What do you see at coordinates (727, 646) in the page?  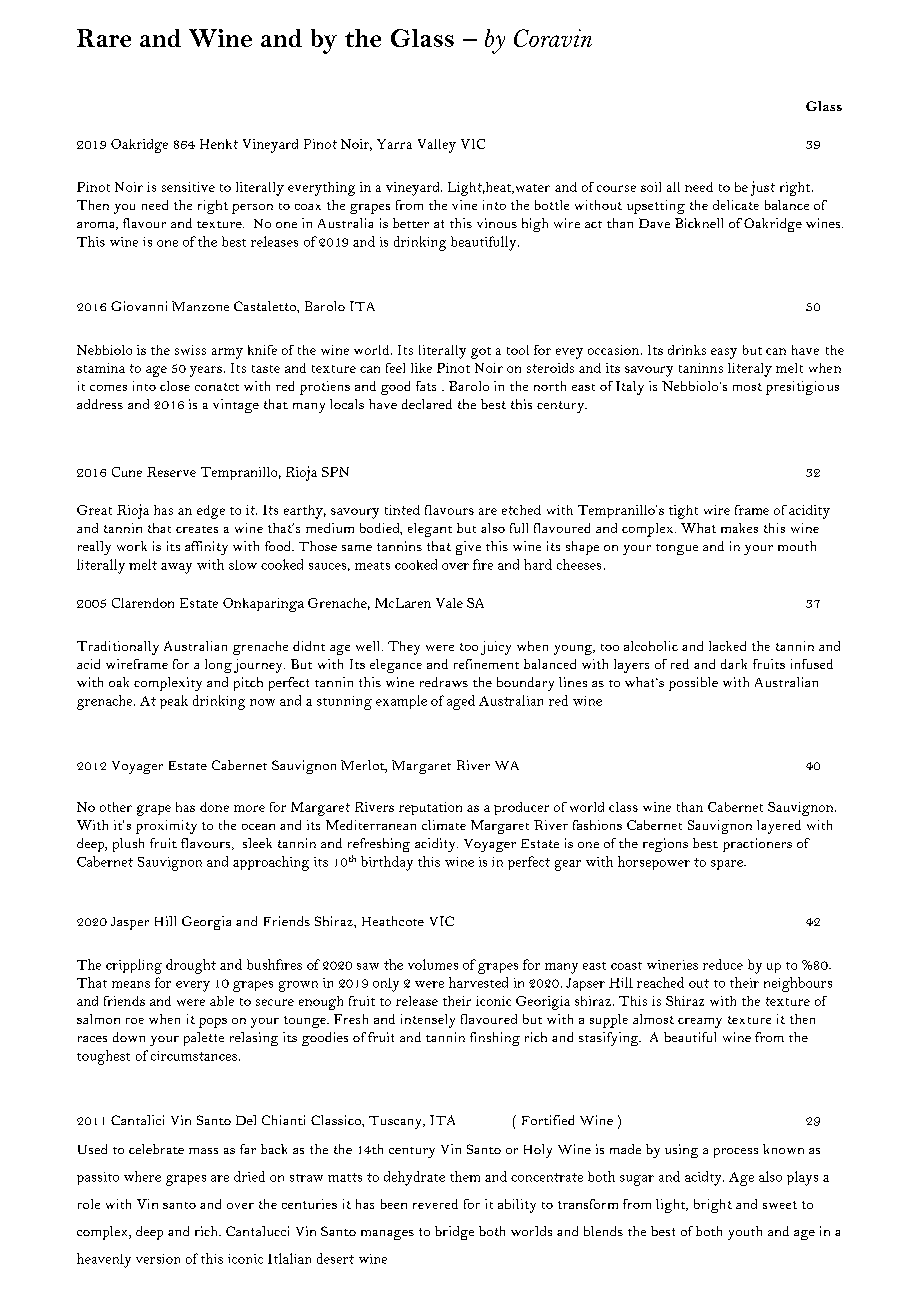 I see `lacked` at bounding box center [727, 646].
